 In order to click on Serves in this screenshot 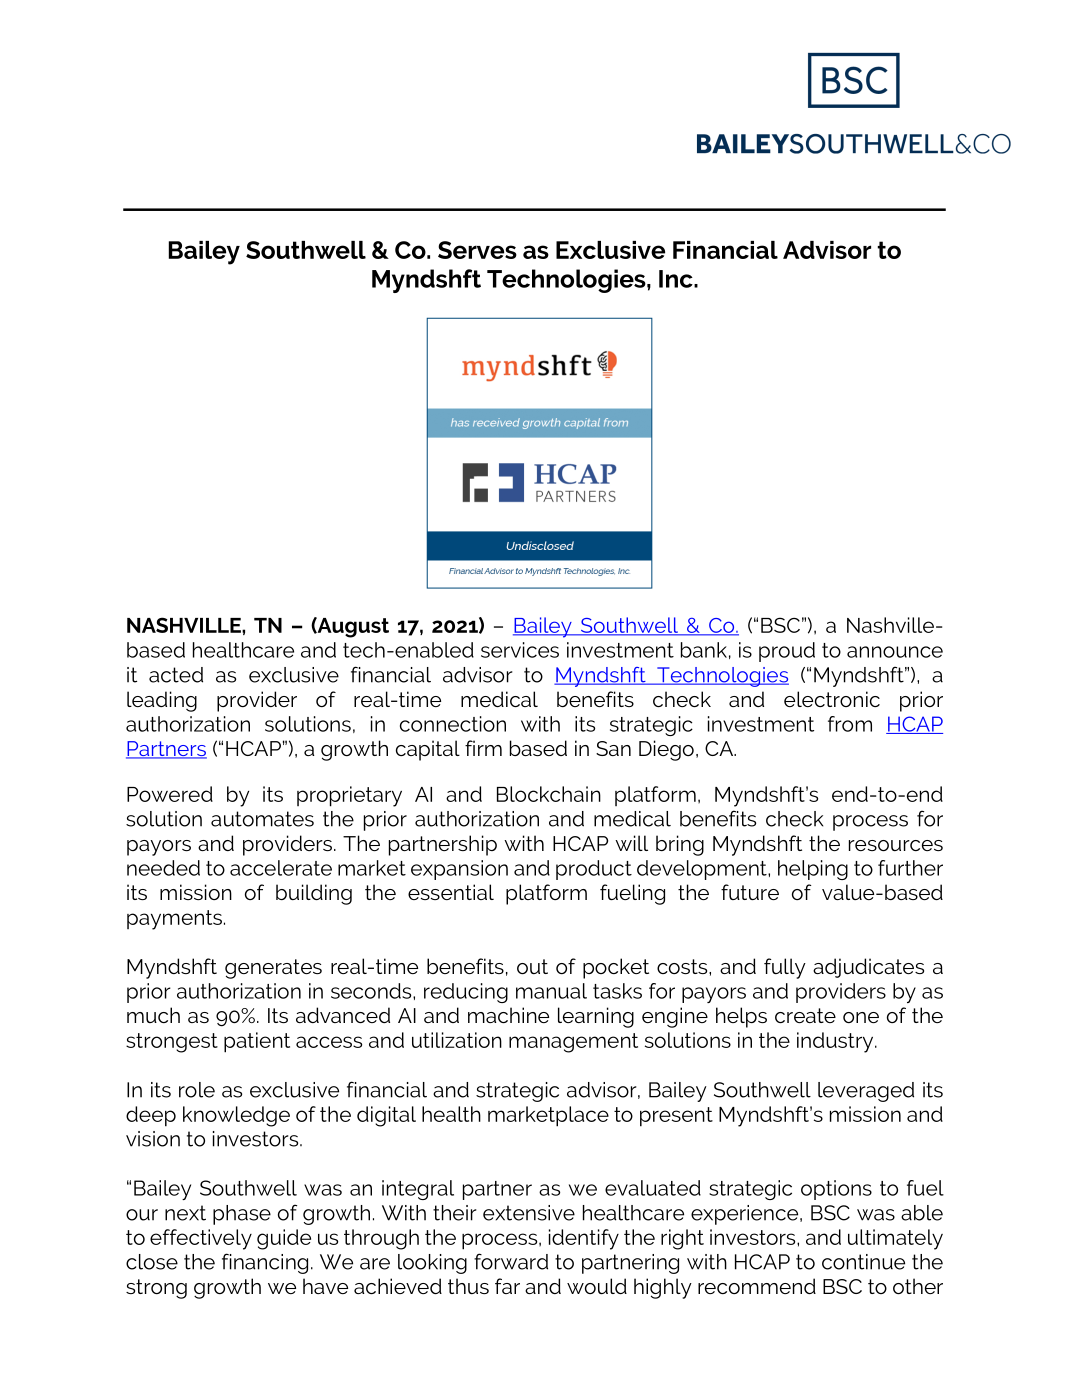, I will do `click(477, 250)`.
